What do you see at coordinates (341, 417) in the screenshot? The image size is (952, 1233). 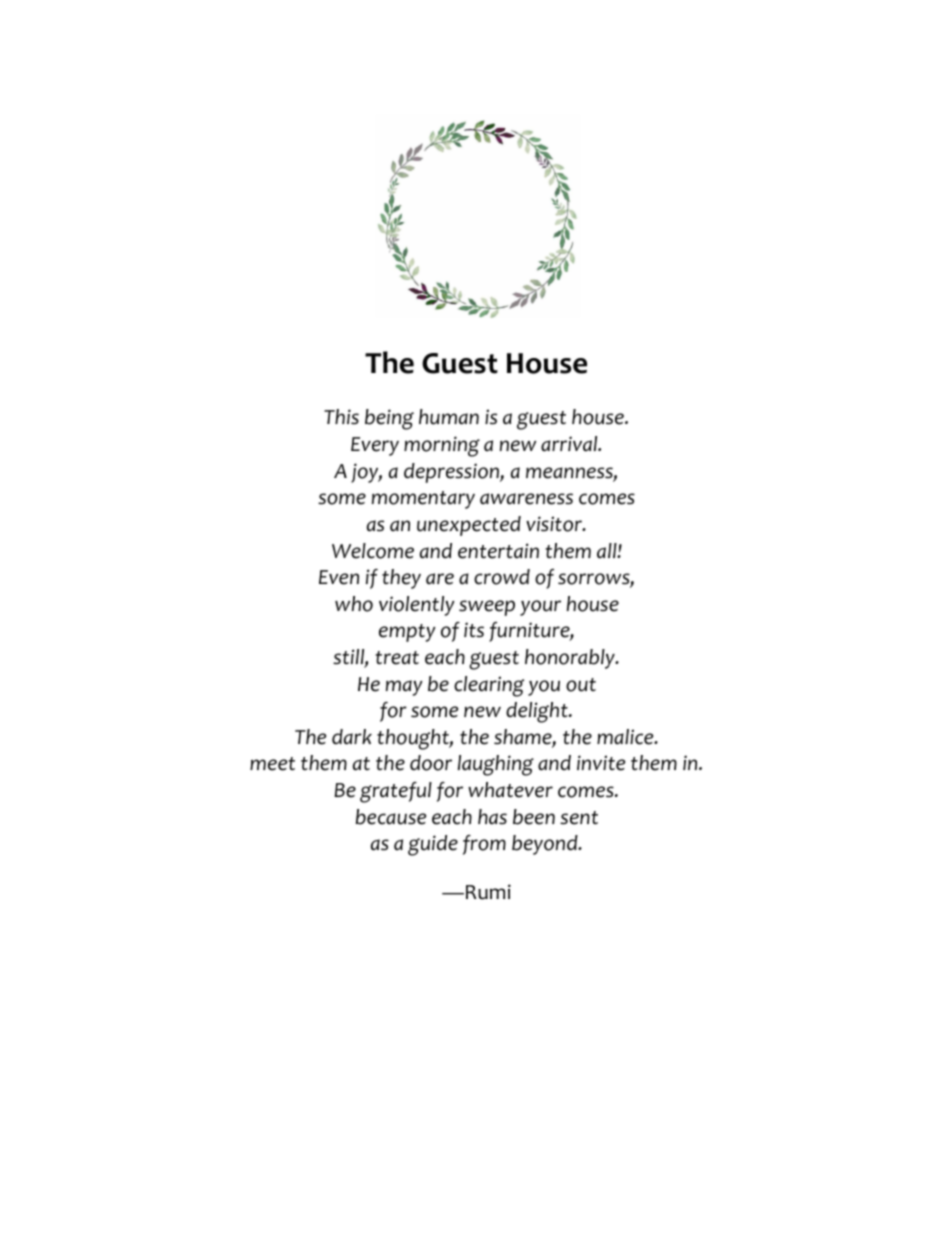 I see `This` at bounding box center [341, 417].
